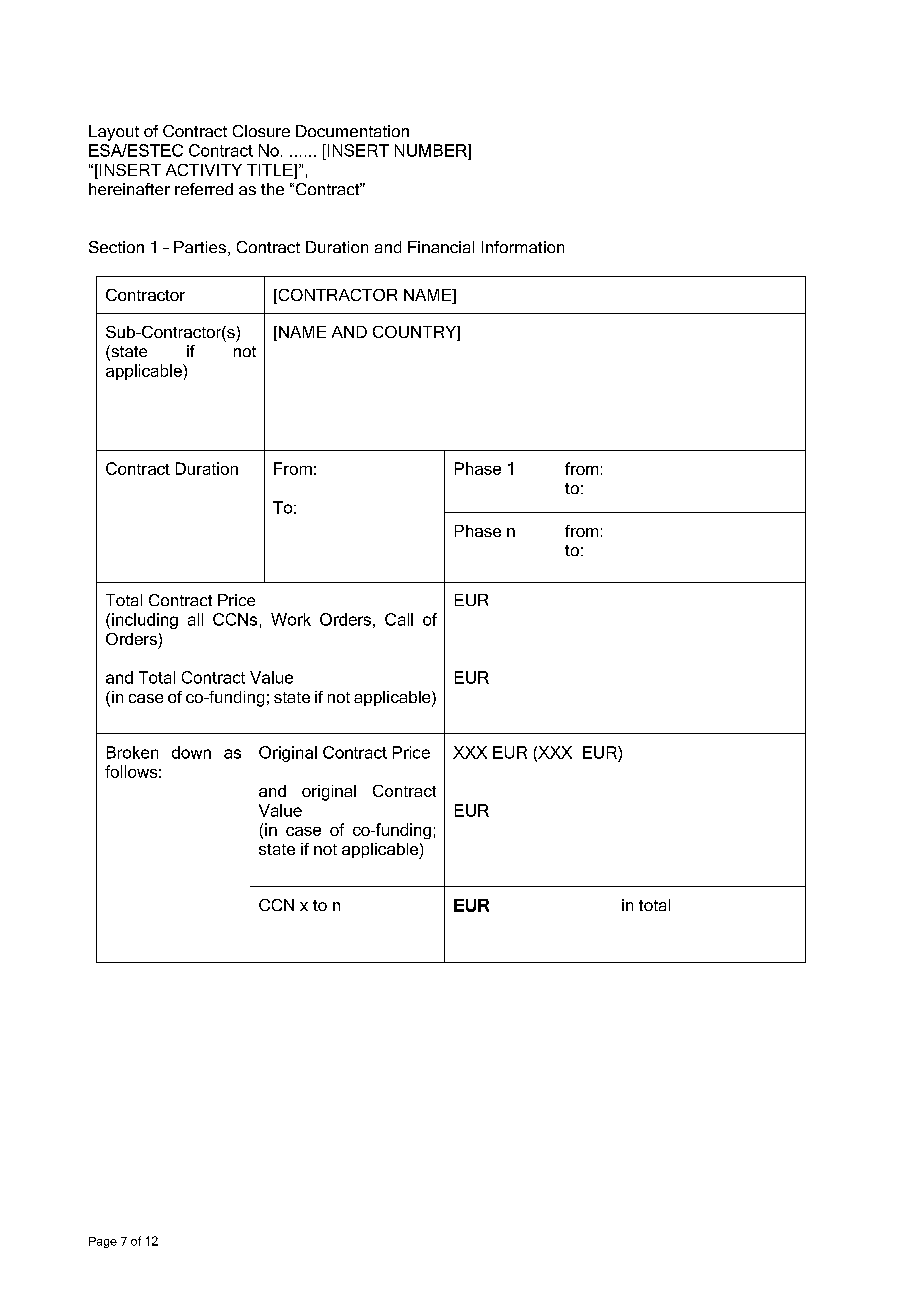 This page has height=1308, width=924. Describe the element at coordinates (191, 752) in the page. I see `down` at that location.
